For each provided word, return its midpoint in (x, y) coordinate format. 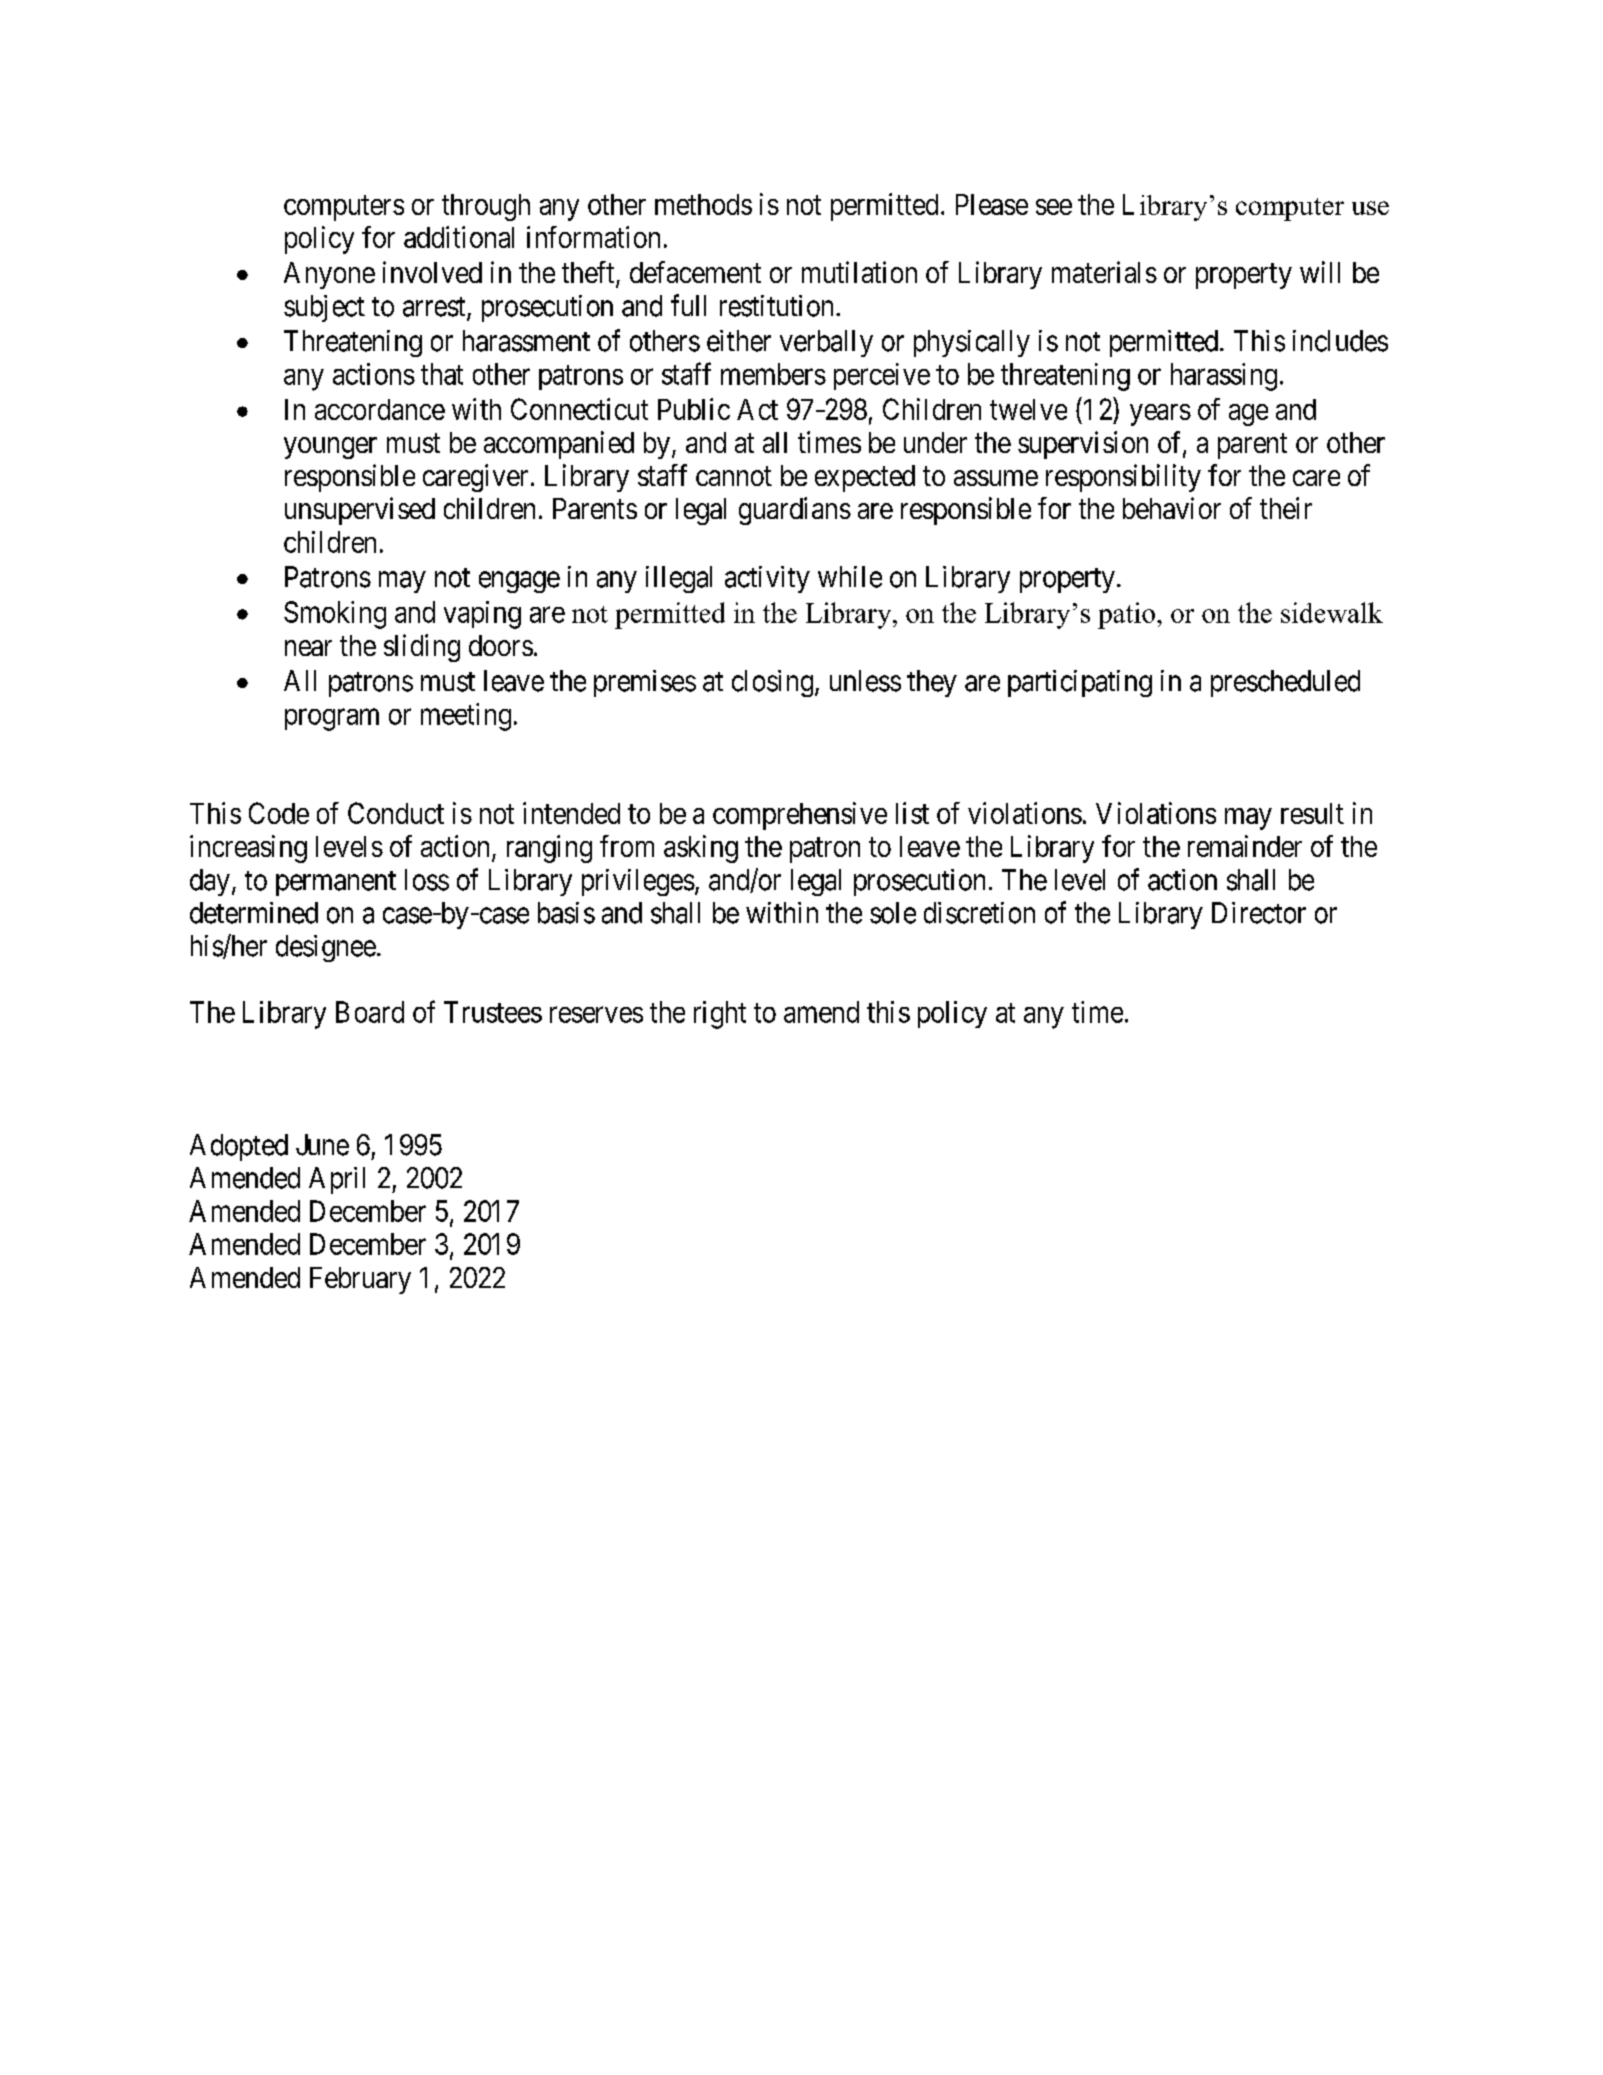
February (360, 1280)
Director (1259, 913)
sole (893, 913)
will (1320, 272)
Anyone (329, 275)
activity (767, 579)
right (720, 1015)
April (337, 1180)
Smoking (335, 615)
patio (1126, 615)
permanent (336, 883)
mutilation (859, 272)
